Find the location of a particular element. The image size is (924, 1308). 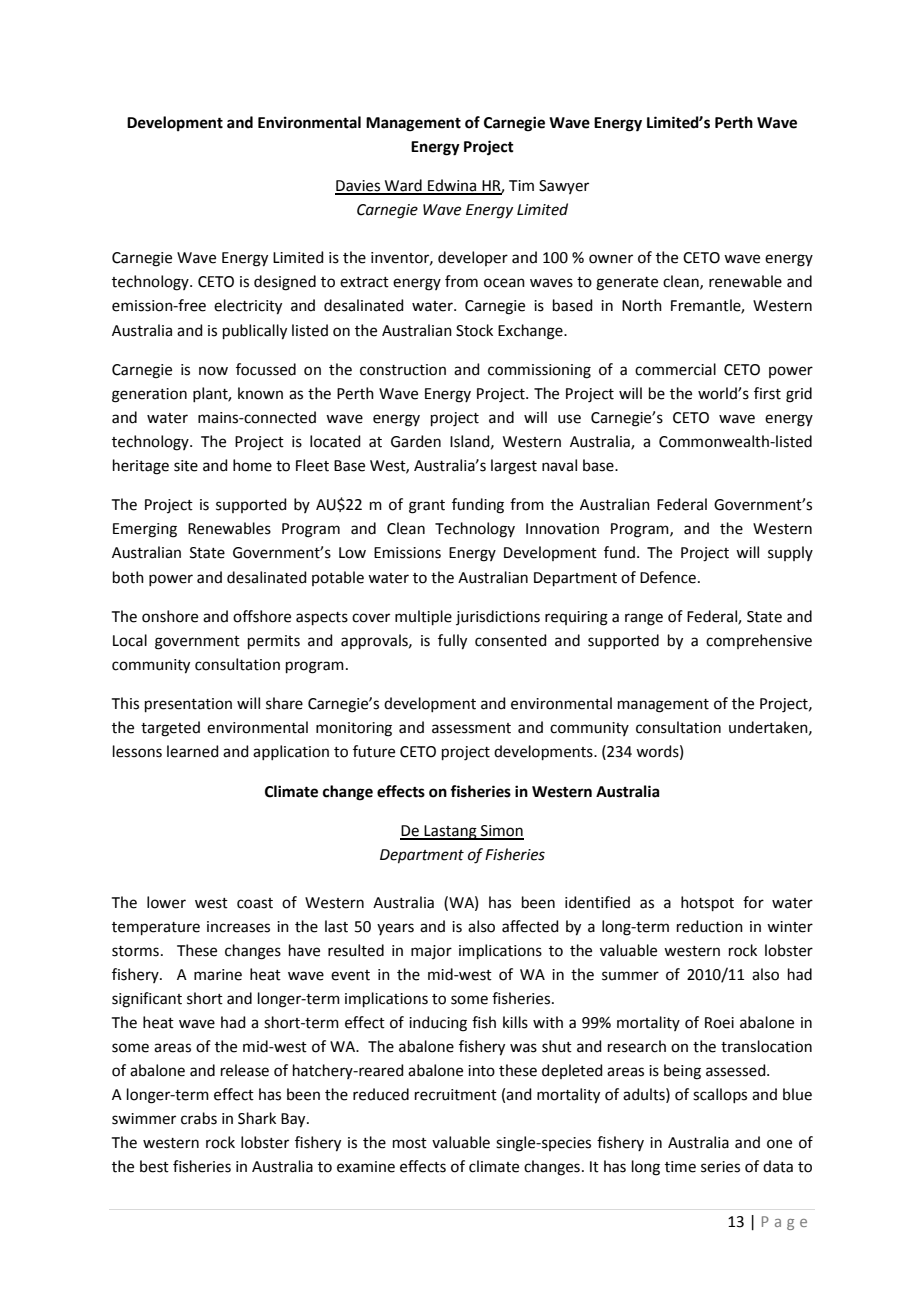

fully is located at coordinates (452, 642).
